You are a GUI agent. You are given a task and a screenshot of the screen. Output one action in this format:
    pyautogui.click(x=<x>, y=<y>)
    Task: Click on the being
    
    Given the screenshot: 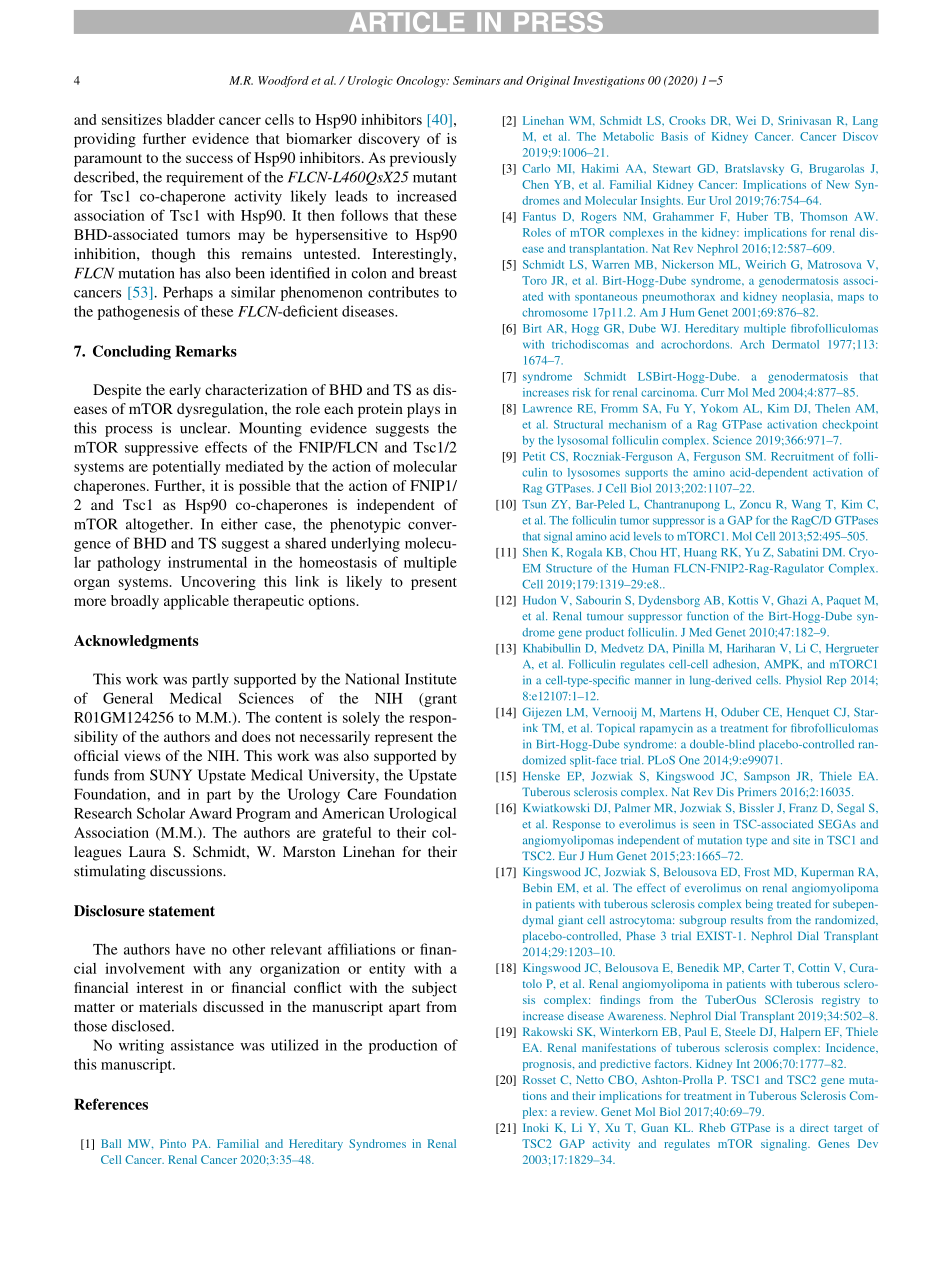 What is the action you would take?
    pyautogui.click(x=759, y=905)
